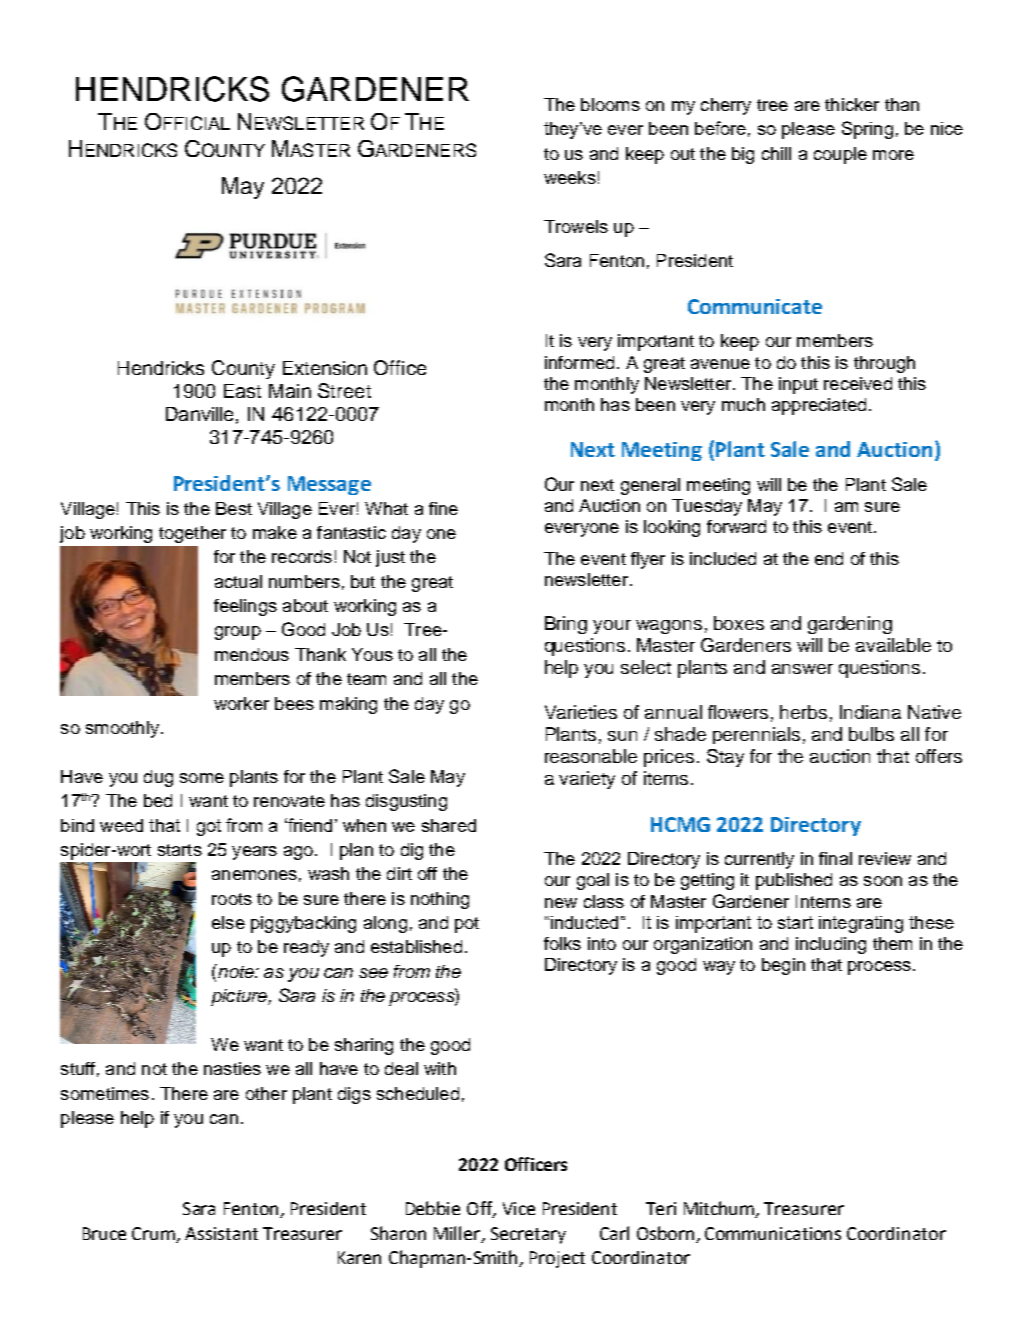 Image resolution: width=1025 pixels, height=1327 pixels. What do you see at coordinates (783, 966) in the image?
I see `begin` at bounding box center [783, 966].
